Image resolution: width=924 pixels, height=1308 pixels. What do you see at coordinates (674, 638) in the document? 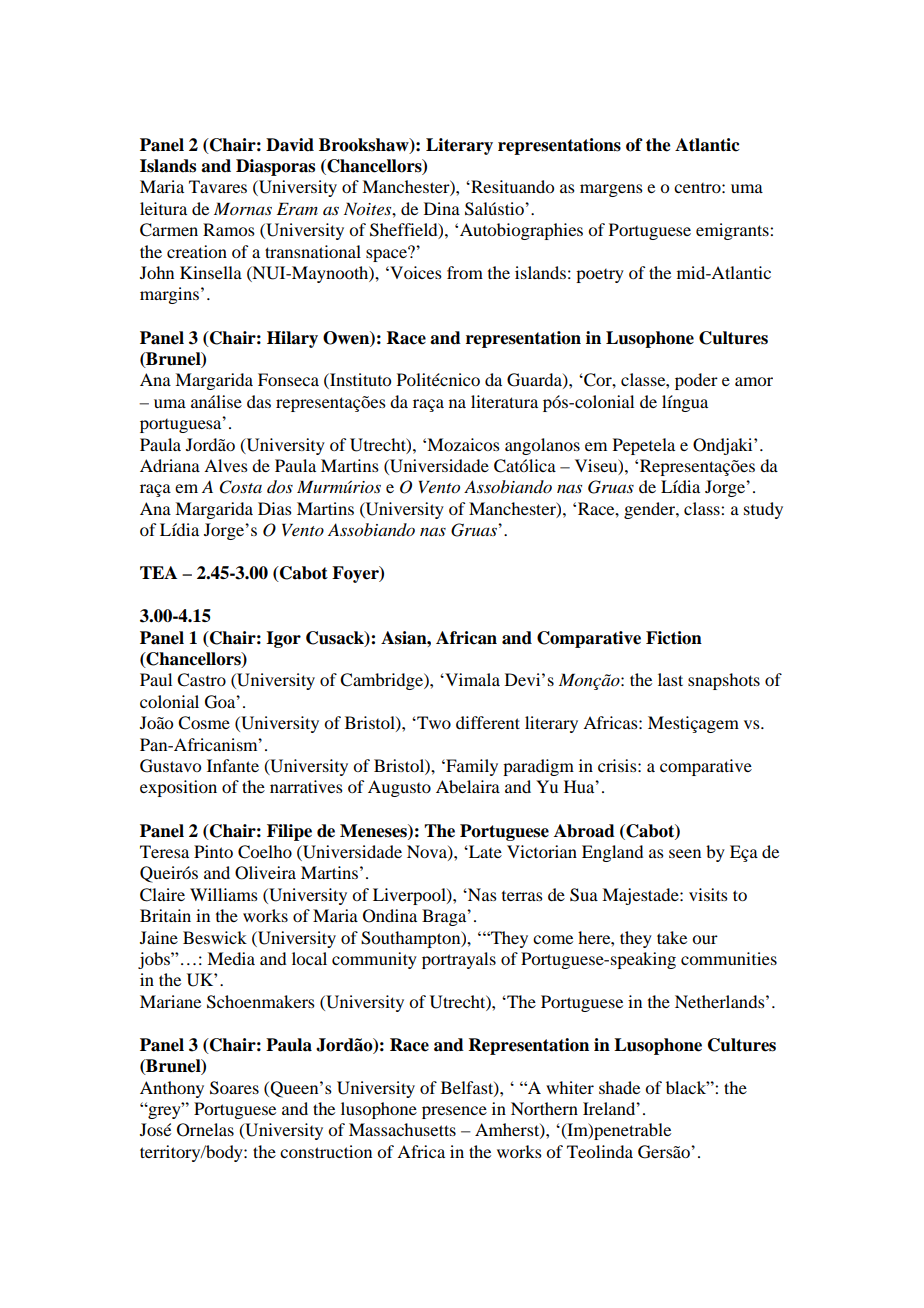
I see `Fiction` at bounding box center [674, 638].
